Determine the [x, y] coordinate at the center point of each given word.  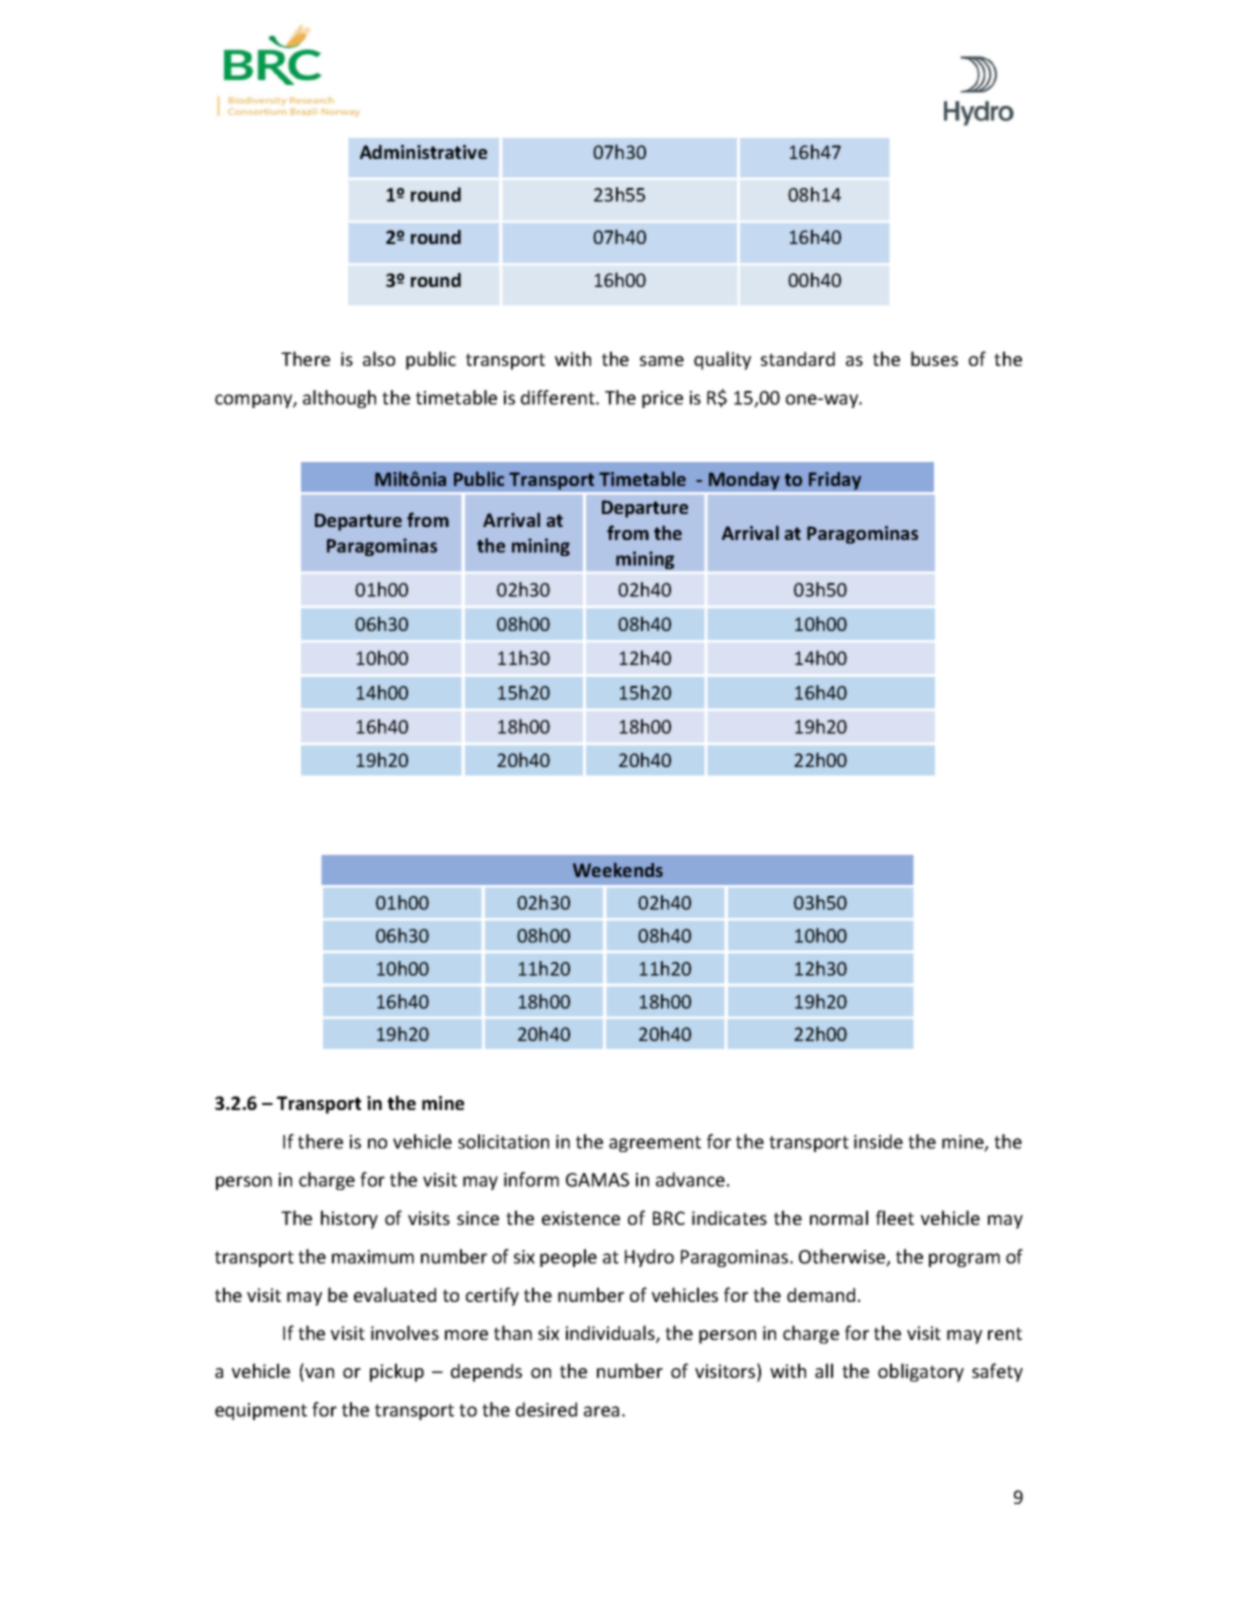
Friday [835, 481]
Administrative [423, 152]
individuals [611, 1334]
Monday [744, 481]
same [662, 361]
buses [934, 358]
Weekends [618, 870]
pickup [397, 1372]
